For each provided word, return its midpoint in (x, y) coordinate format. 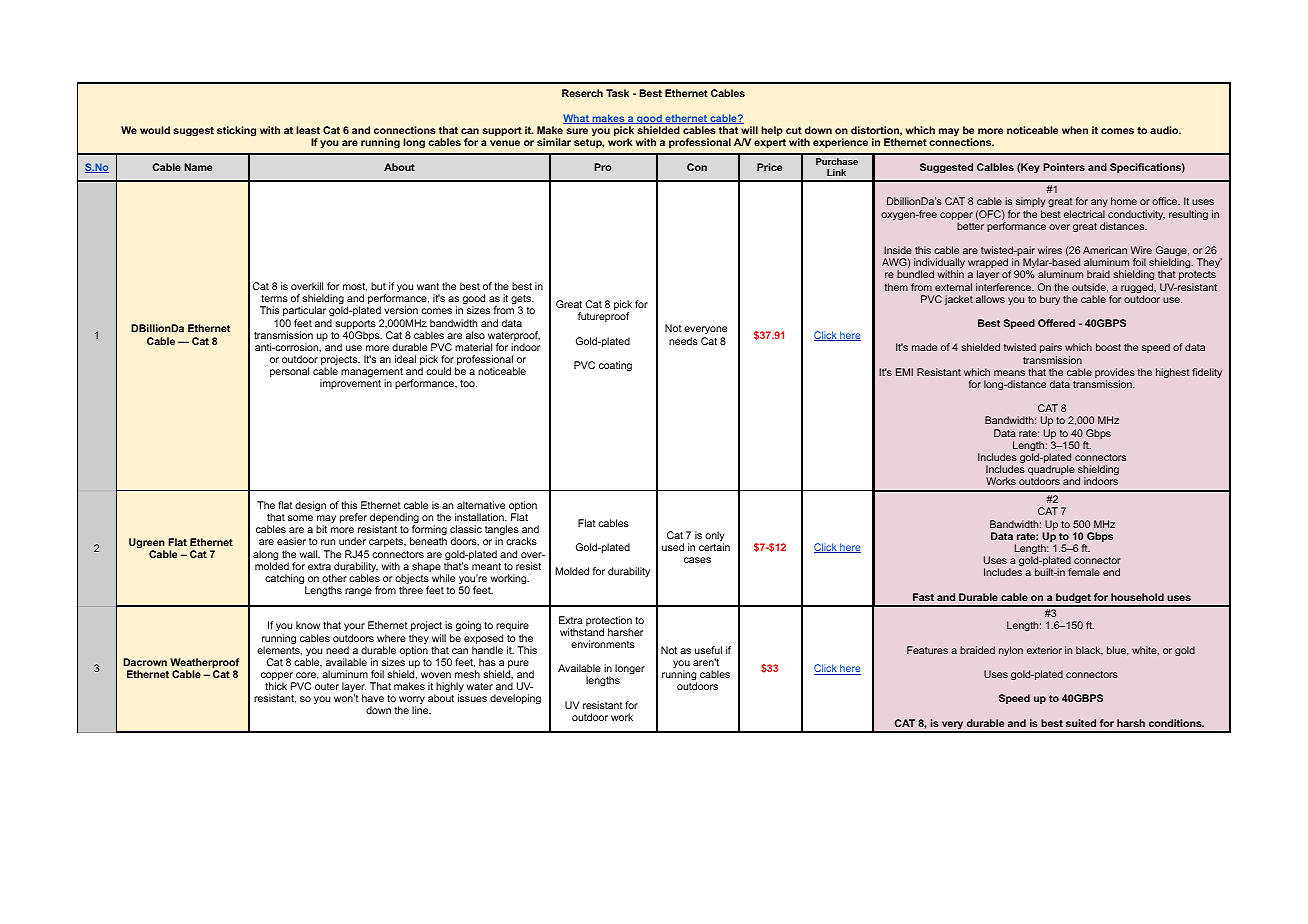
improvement (350, 384)
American (1105, 250)
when (1075, 130)
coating (615, 366)
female (1084, 572)
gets (522, 301)
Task (617, 93)
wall (310, 554)
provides (1115, 374)
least (308, 130)
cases (697, 560)
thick (276, 686)
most (355, 287)
